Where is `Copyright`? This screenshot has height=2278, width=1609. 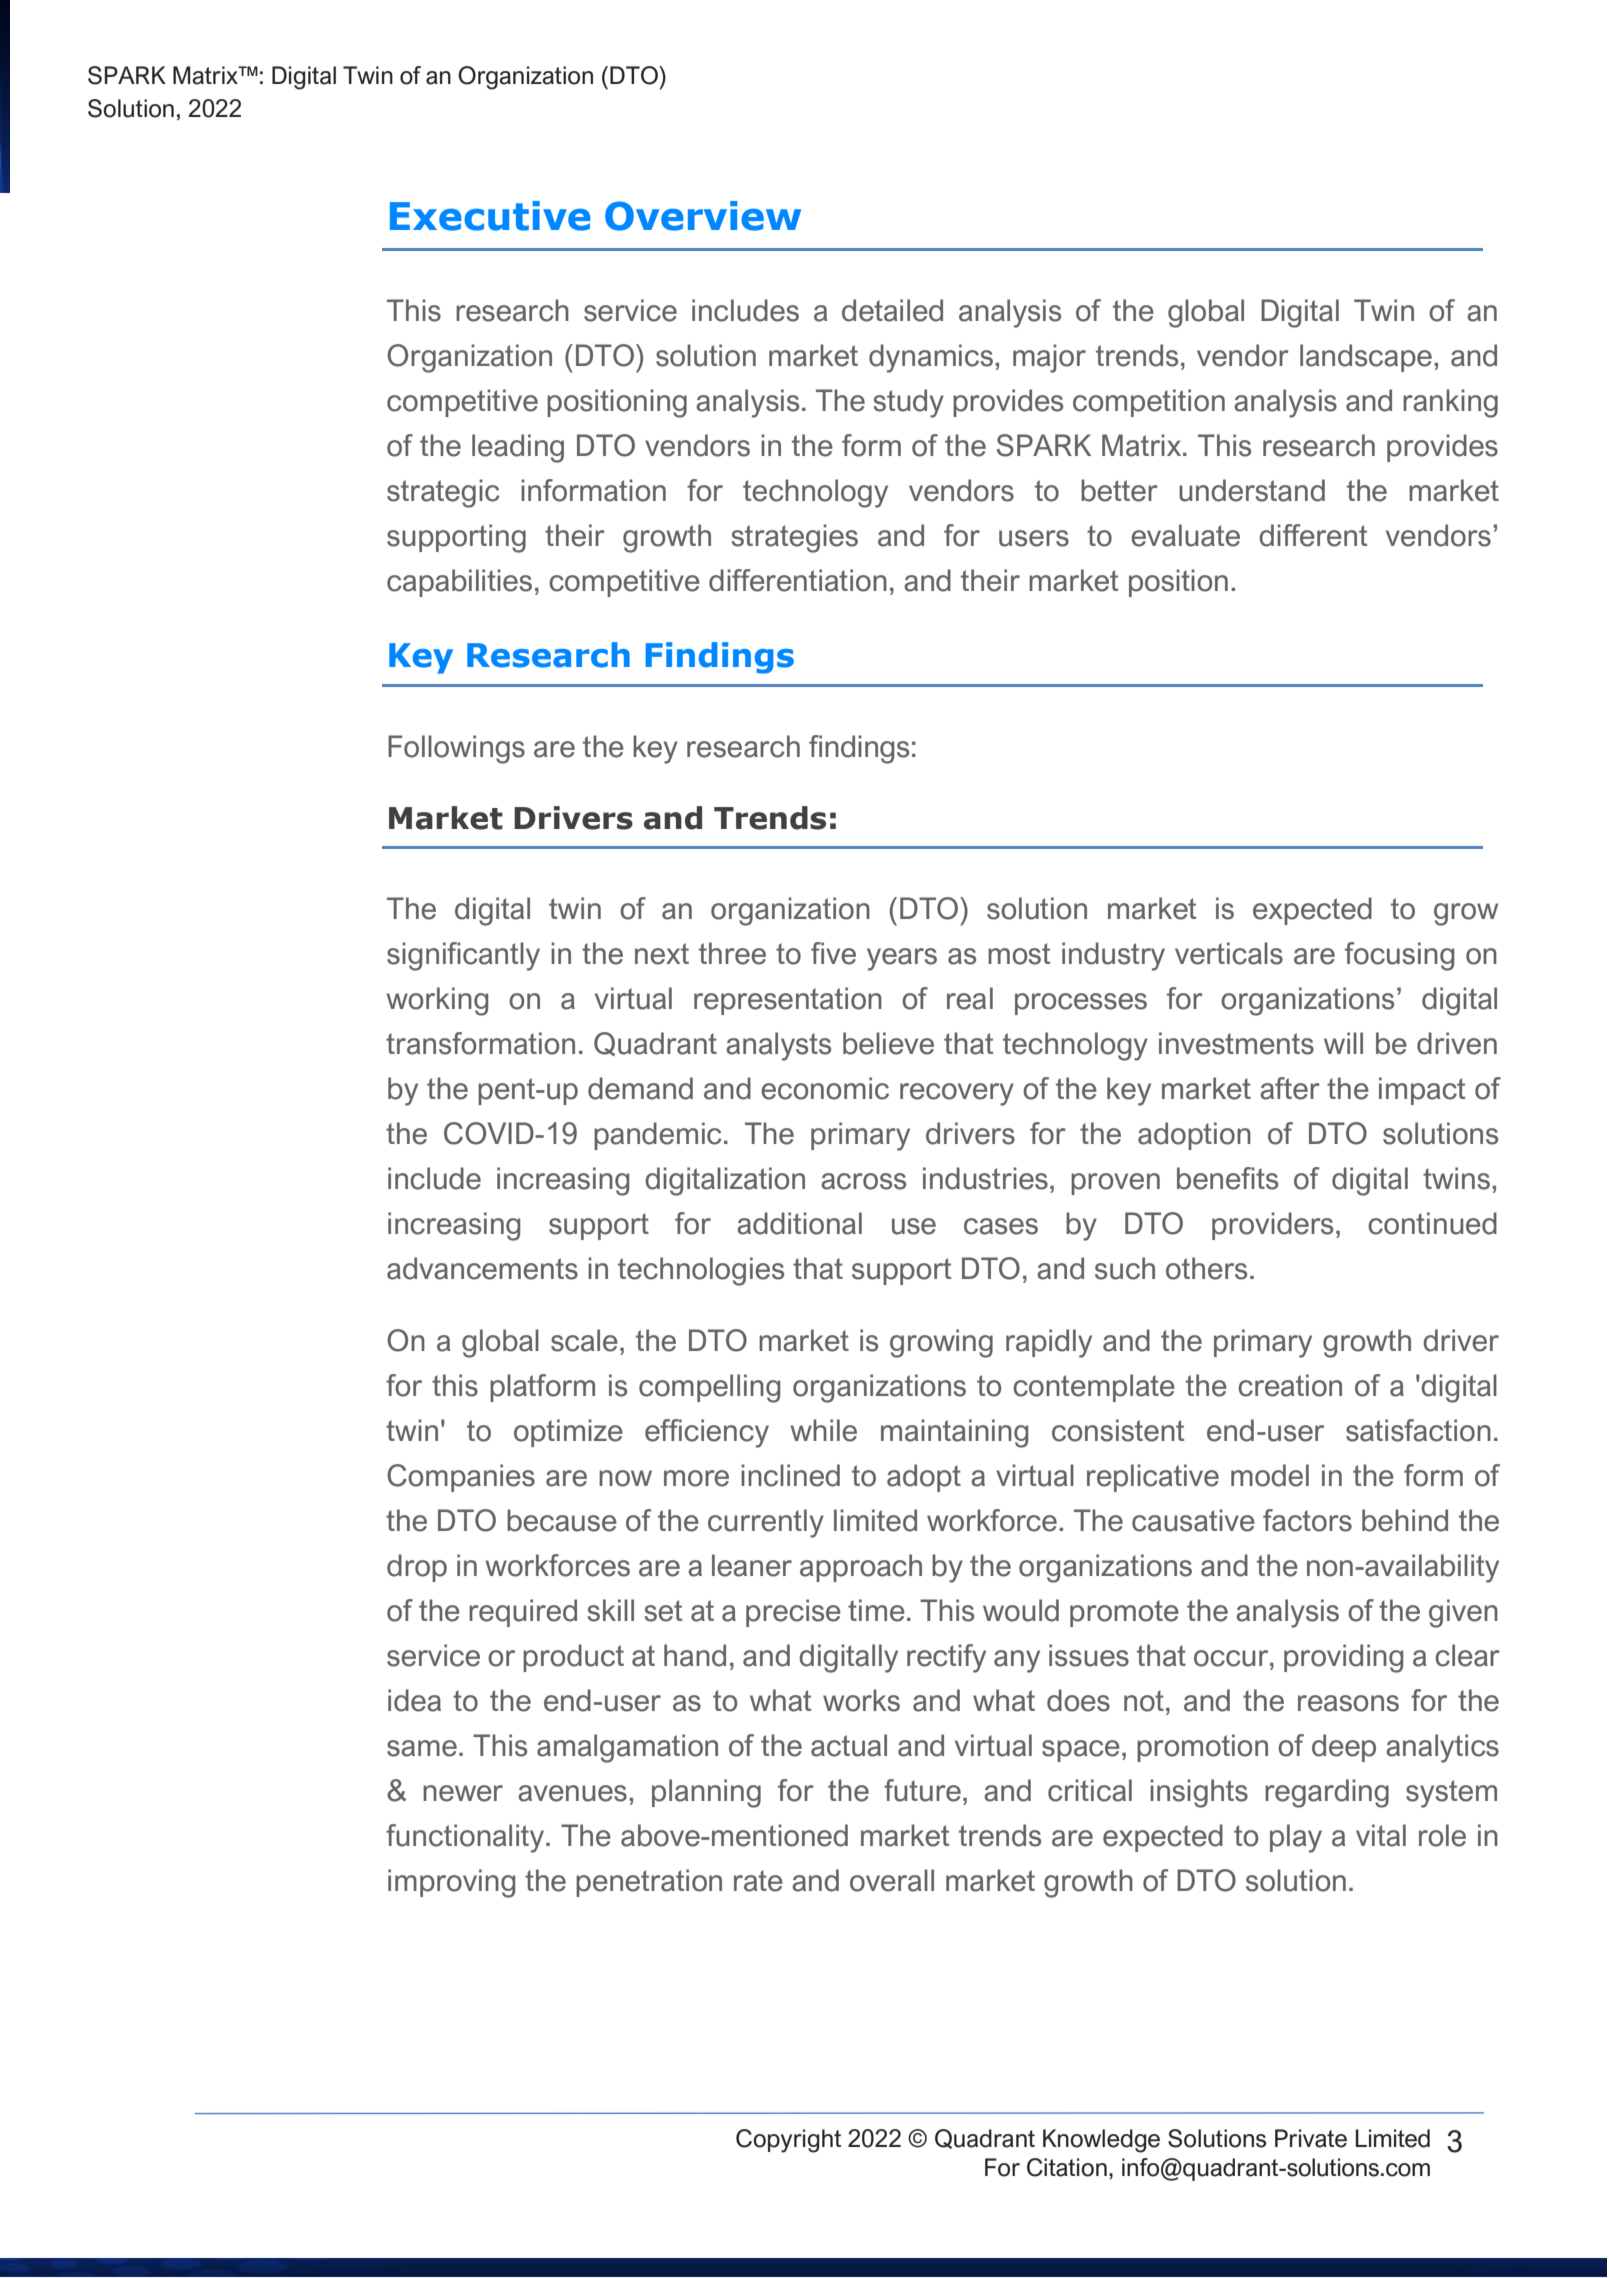
Copyright is located at coordinates (788, 2141).
